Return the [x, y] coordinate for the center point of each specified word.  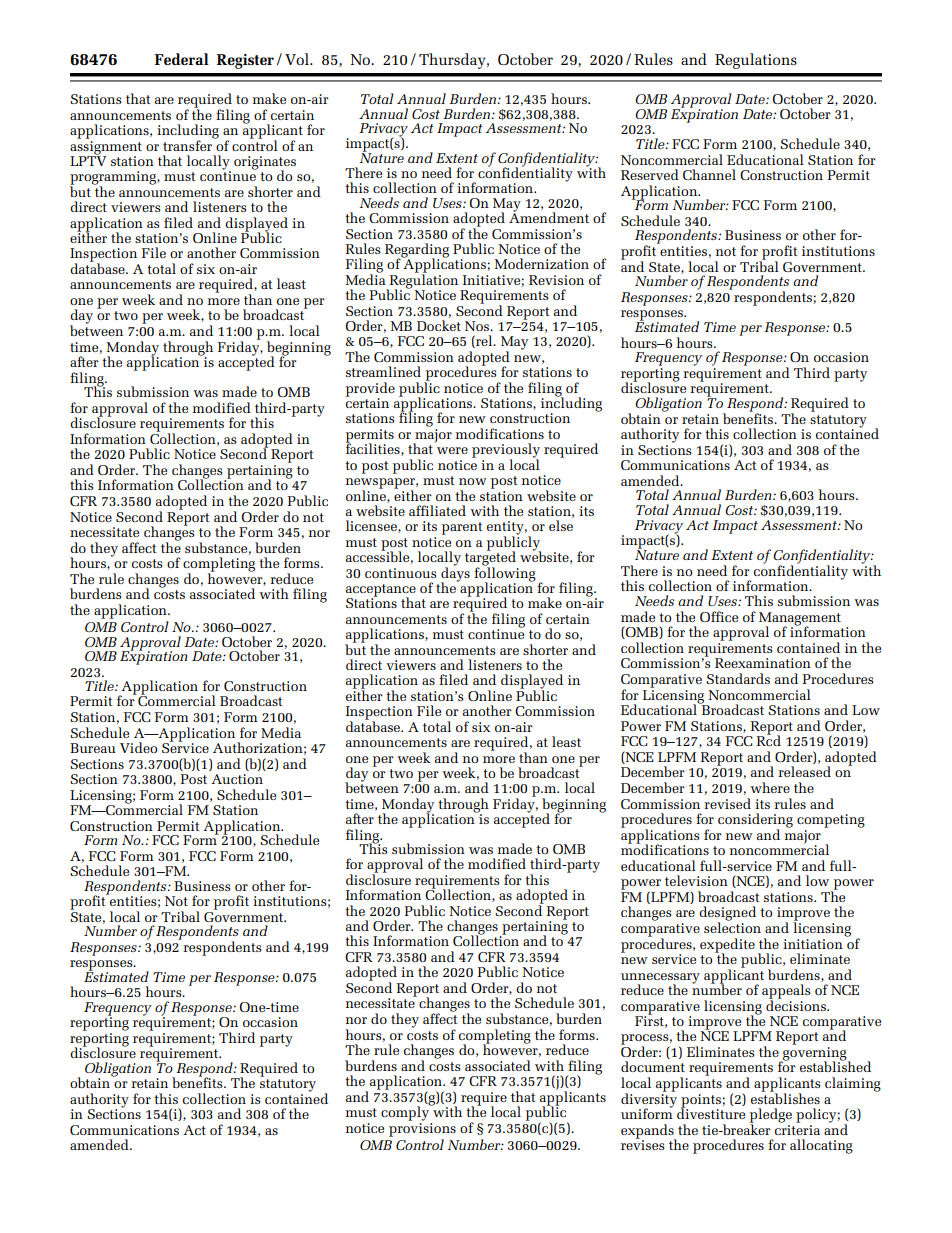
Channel [709, 174]
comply [406, 1112]
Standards [738, 678]
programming [114, 179]
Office [719, 616]
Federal [181, 59]
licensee [372, 526]
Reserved [650, 174]
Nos [478, 326]
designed [727, 914]
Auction [237, 779]
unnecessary [660, 979]
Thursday [453, 61]
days [455, 574]
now [473, 481]
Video [138, 747]
